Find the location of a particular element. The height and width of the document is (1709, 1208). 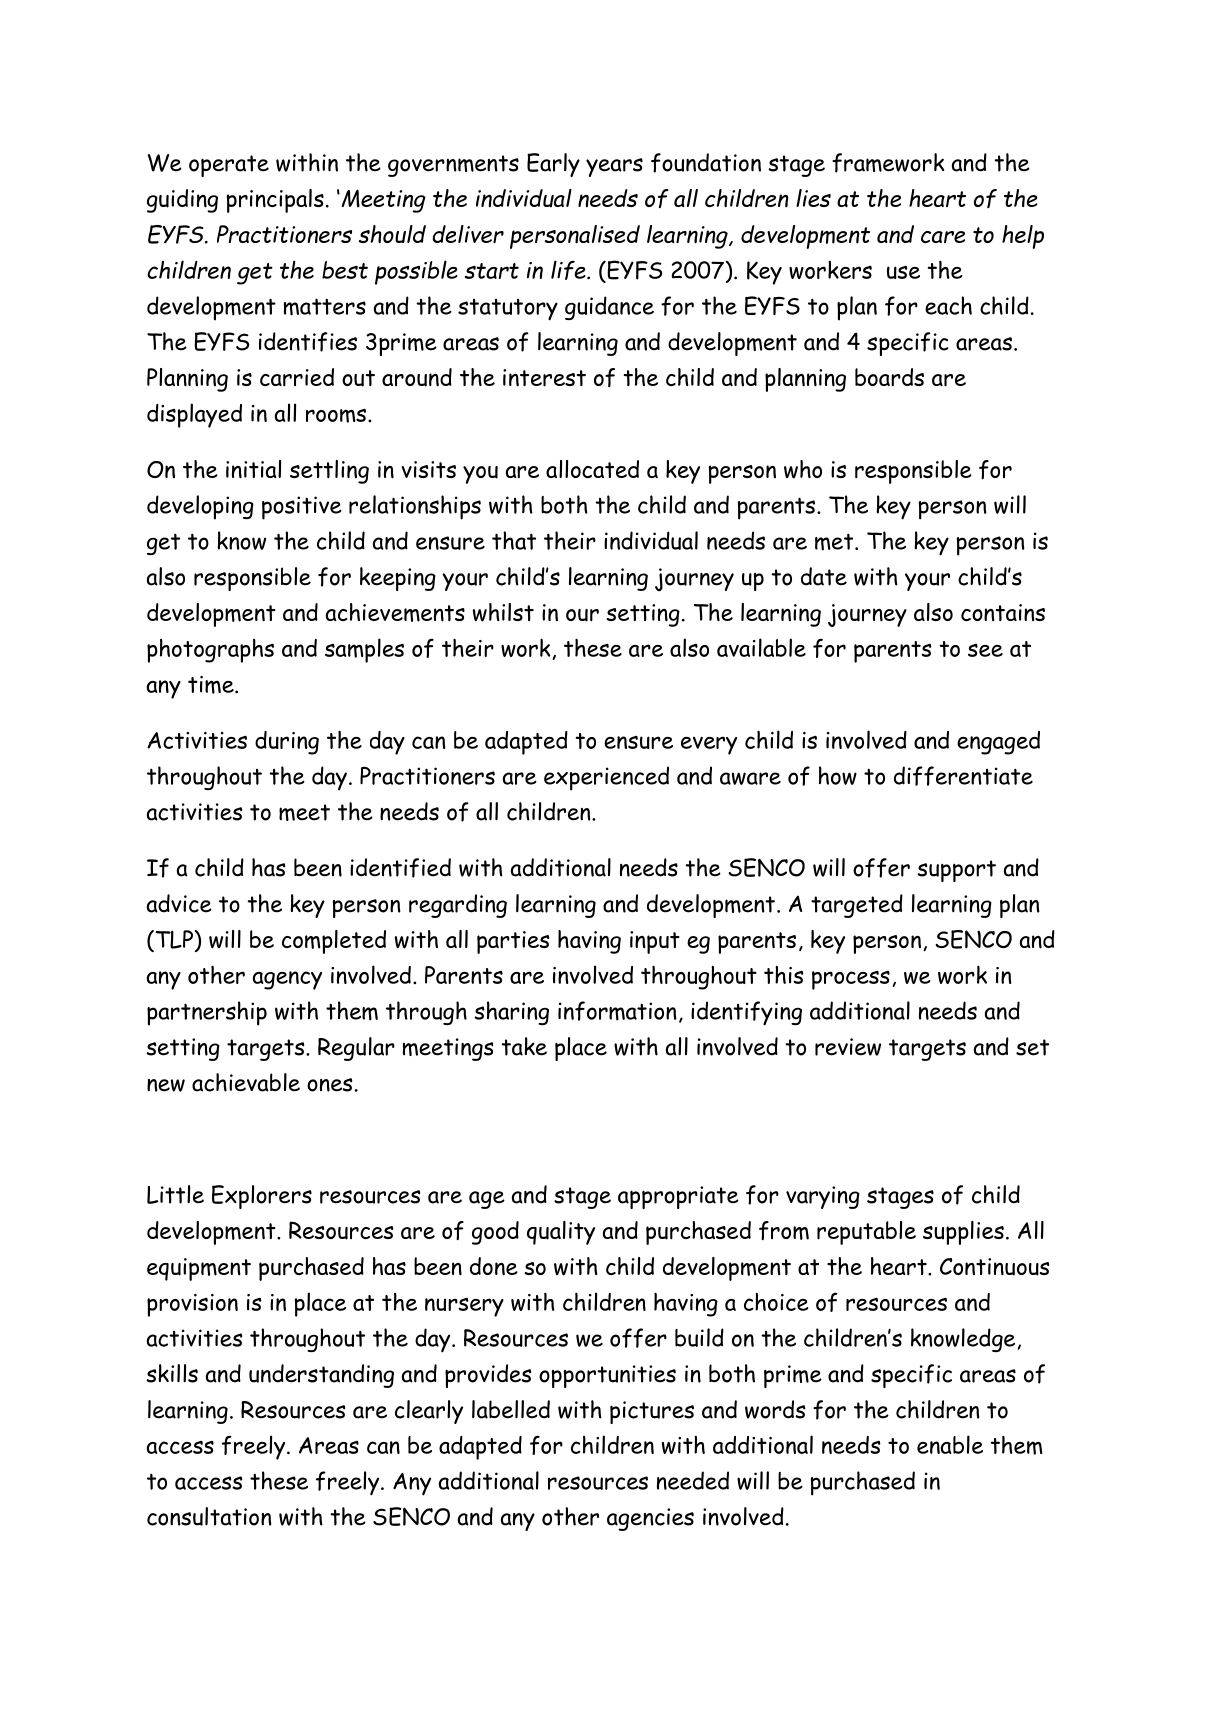

care is located at coordinates (943, 237).
